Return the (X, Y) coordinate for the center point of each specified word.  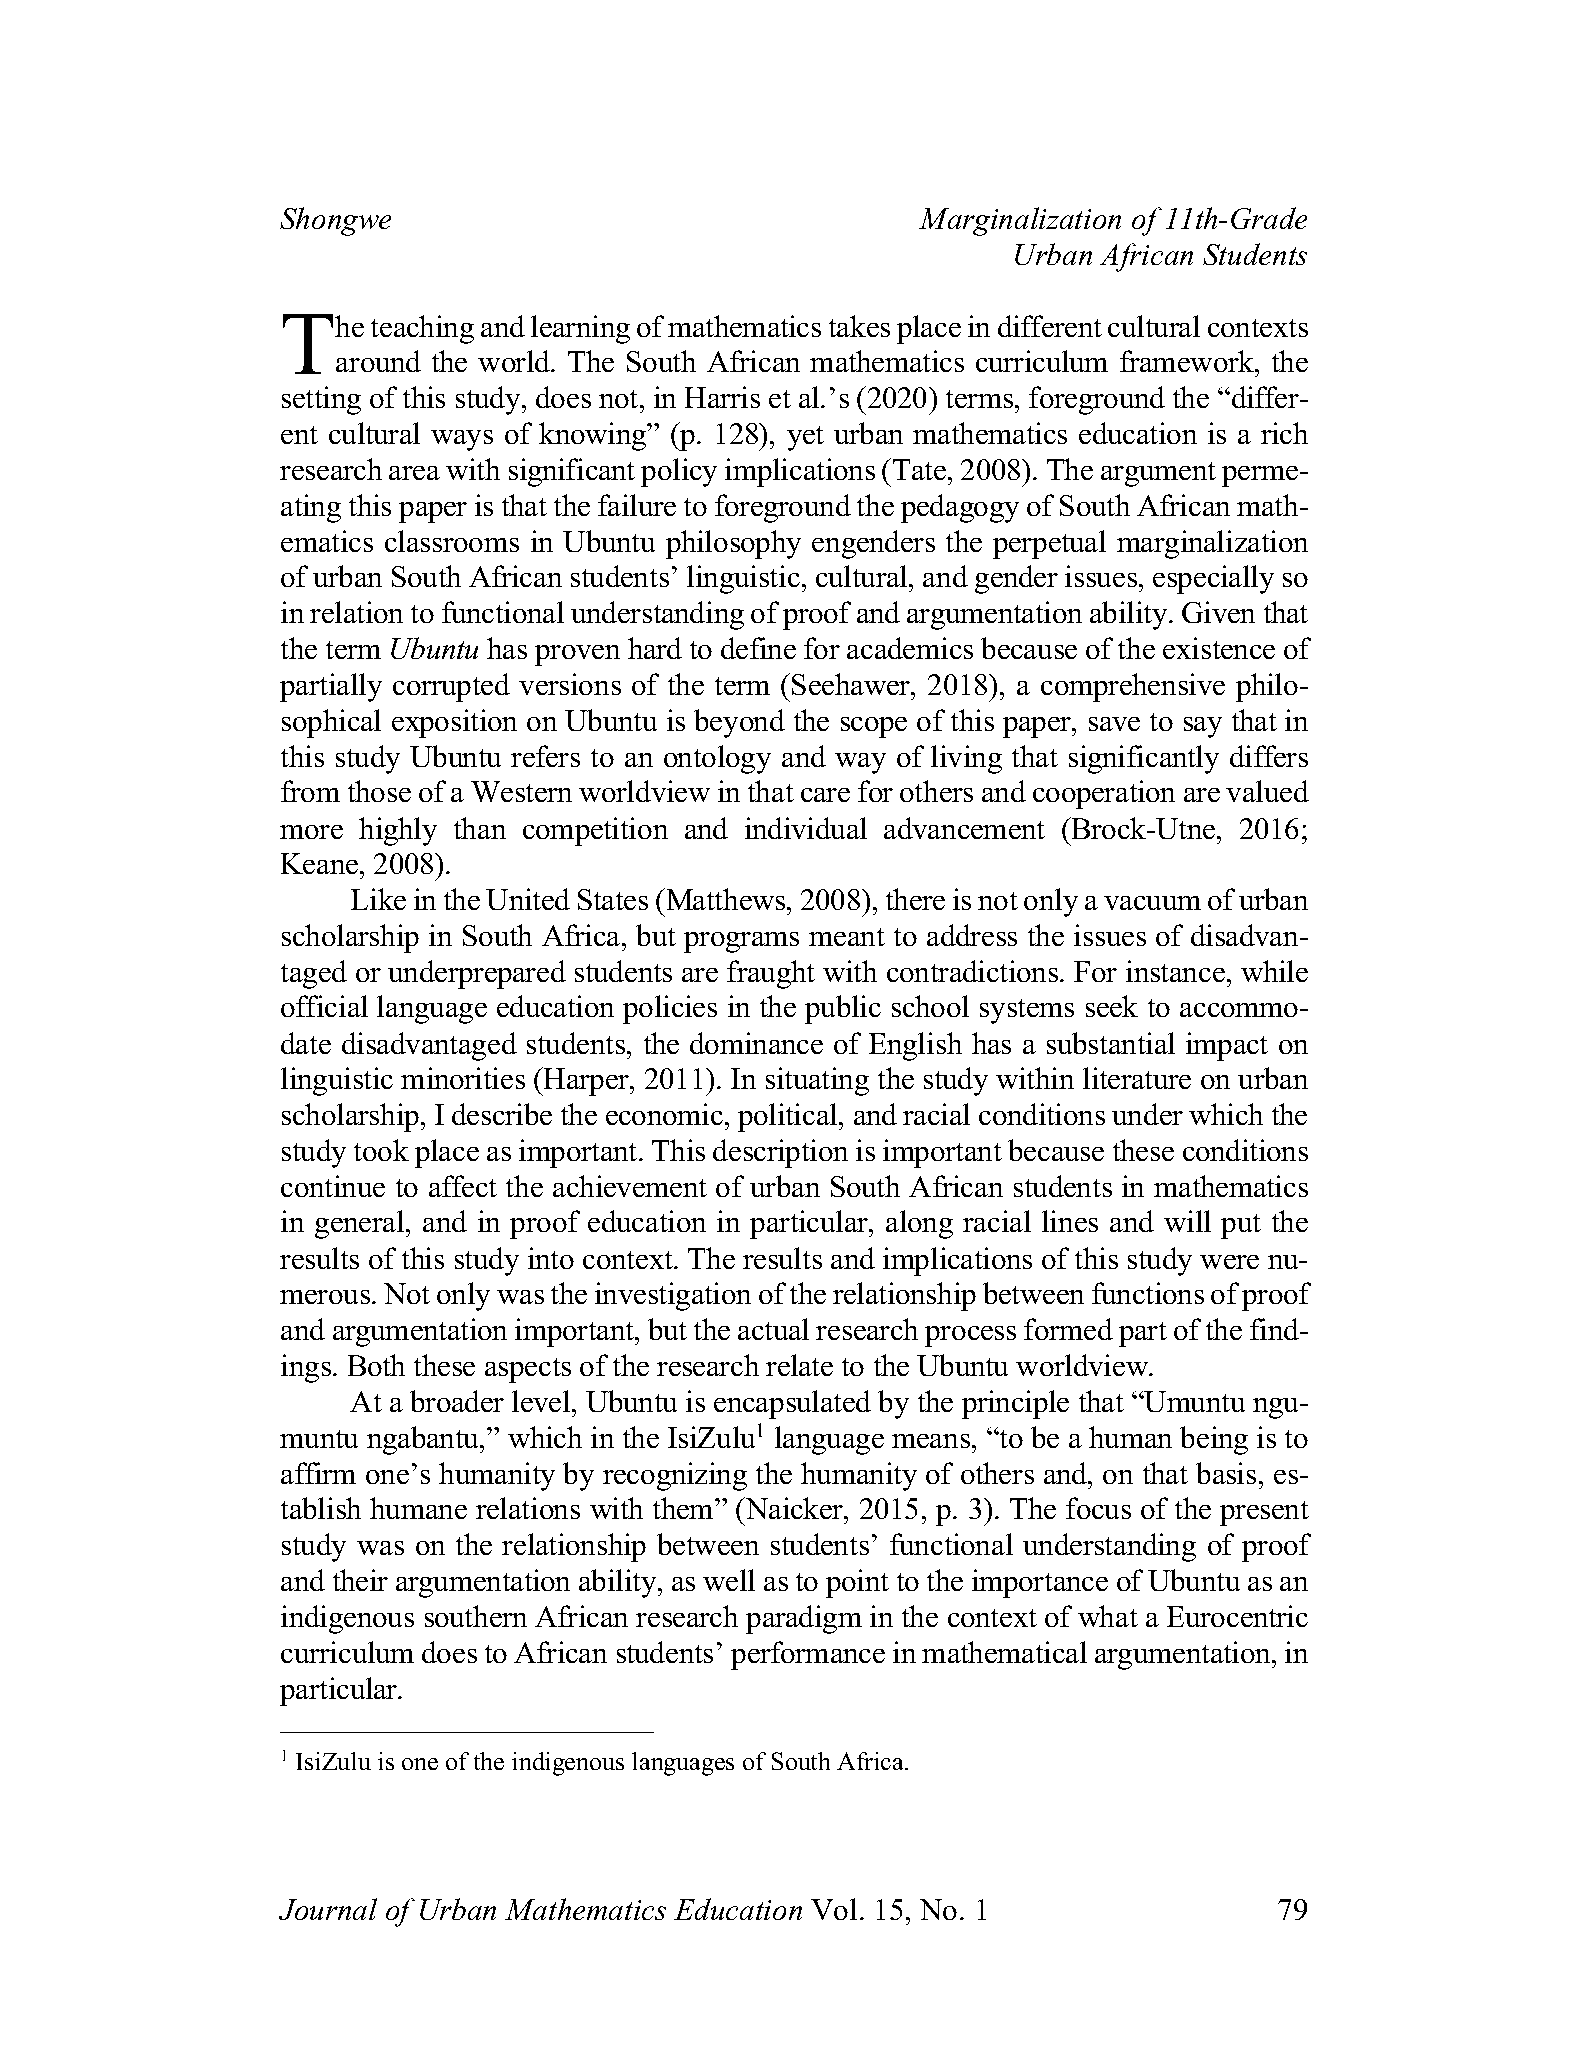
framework (1188, 361)
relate (799, 1365)
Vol (834, 1909)
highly (398, 831)
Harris (722, 397)
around (378, 361)
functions (1148, 1293)
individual (806, 828)
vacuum (1152, 903)
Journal (328, 1909)
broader (457, 1401)
